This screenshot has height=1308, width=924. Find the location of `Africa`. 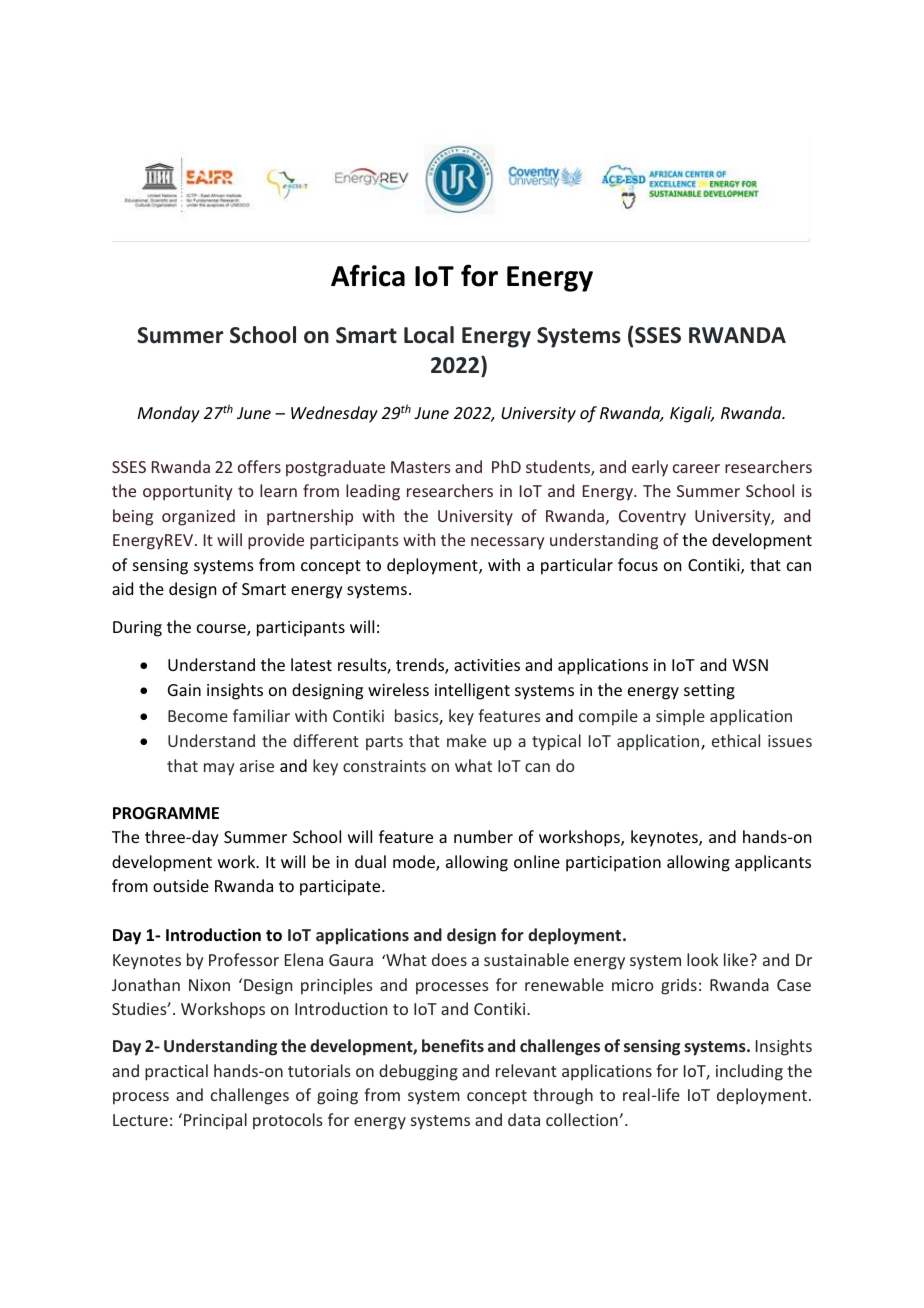

Africa is located at coordinates (368, 275).
